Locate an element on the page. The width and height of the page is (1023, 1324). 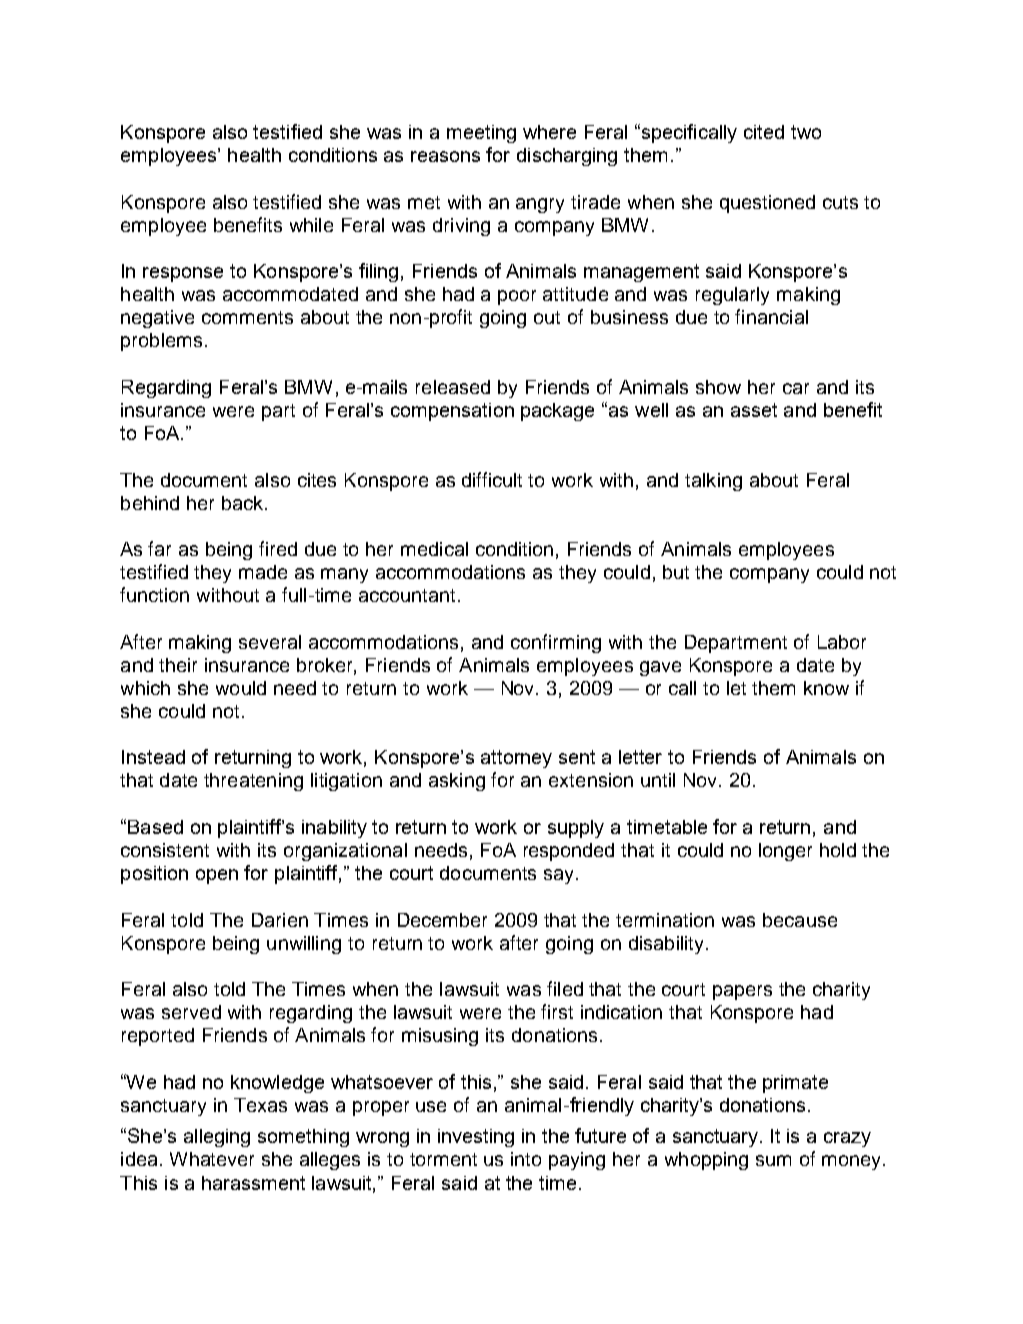
back is located at coordinates (244, 503).
